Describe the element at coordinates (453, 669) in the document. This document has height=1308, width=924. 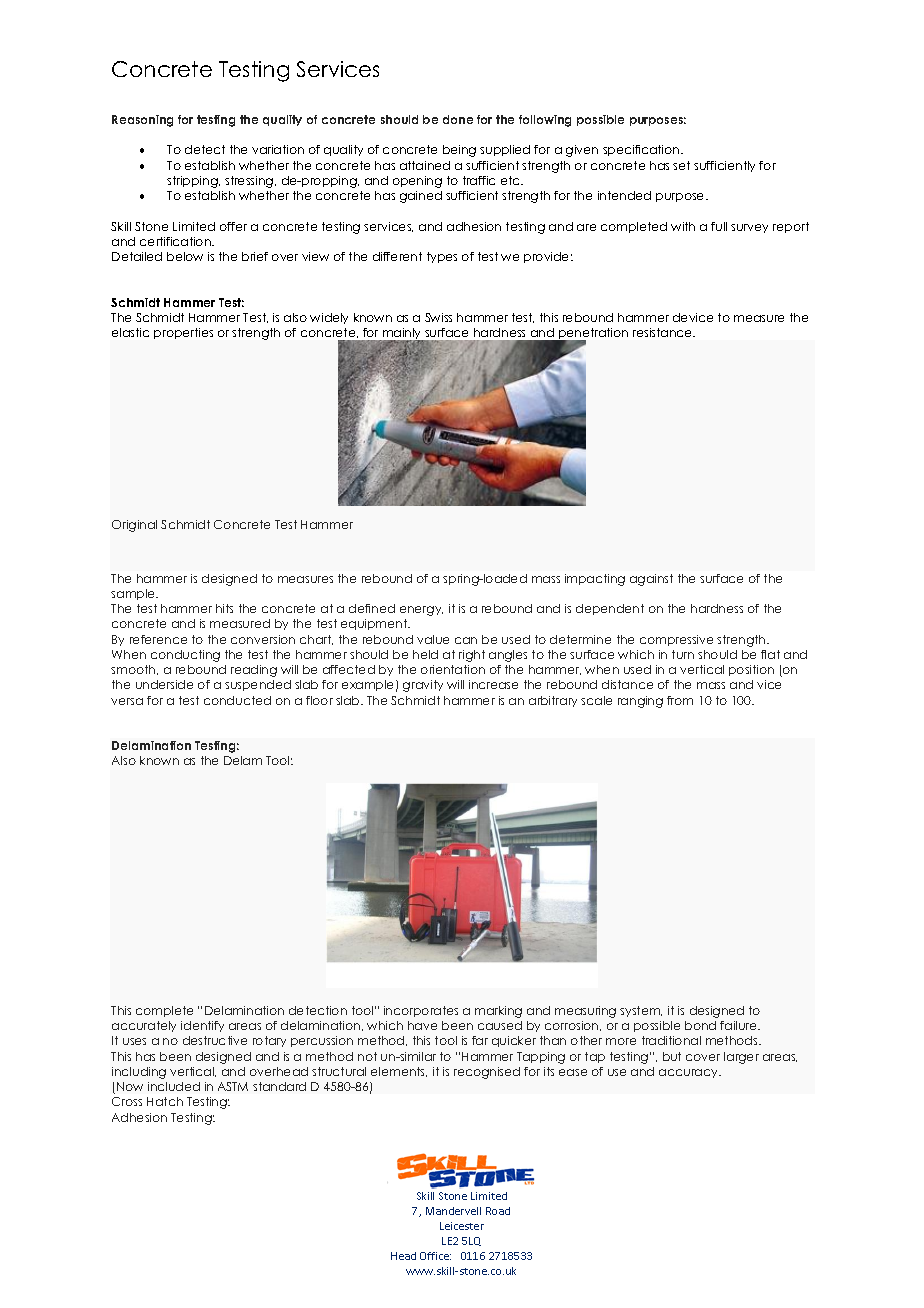
I see `orientation` at that location.
